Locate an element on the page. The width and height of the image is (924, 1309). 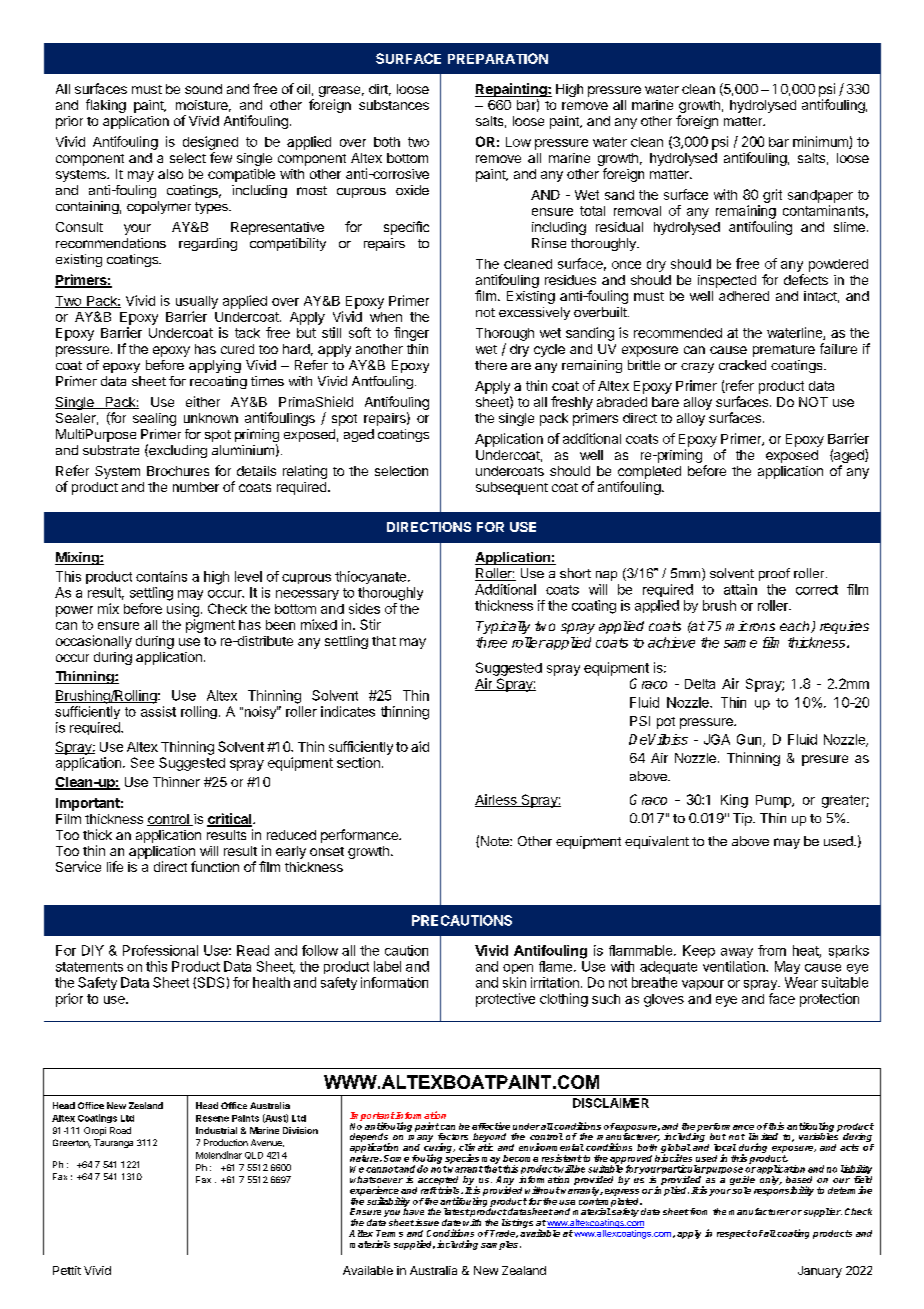
three is located at coordinates (491, 642).
